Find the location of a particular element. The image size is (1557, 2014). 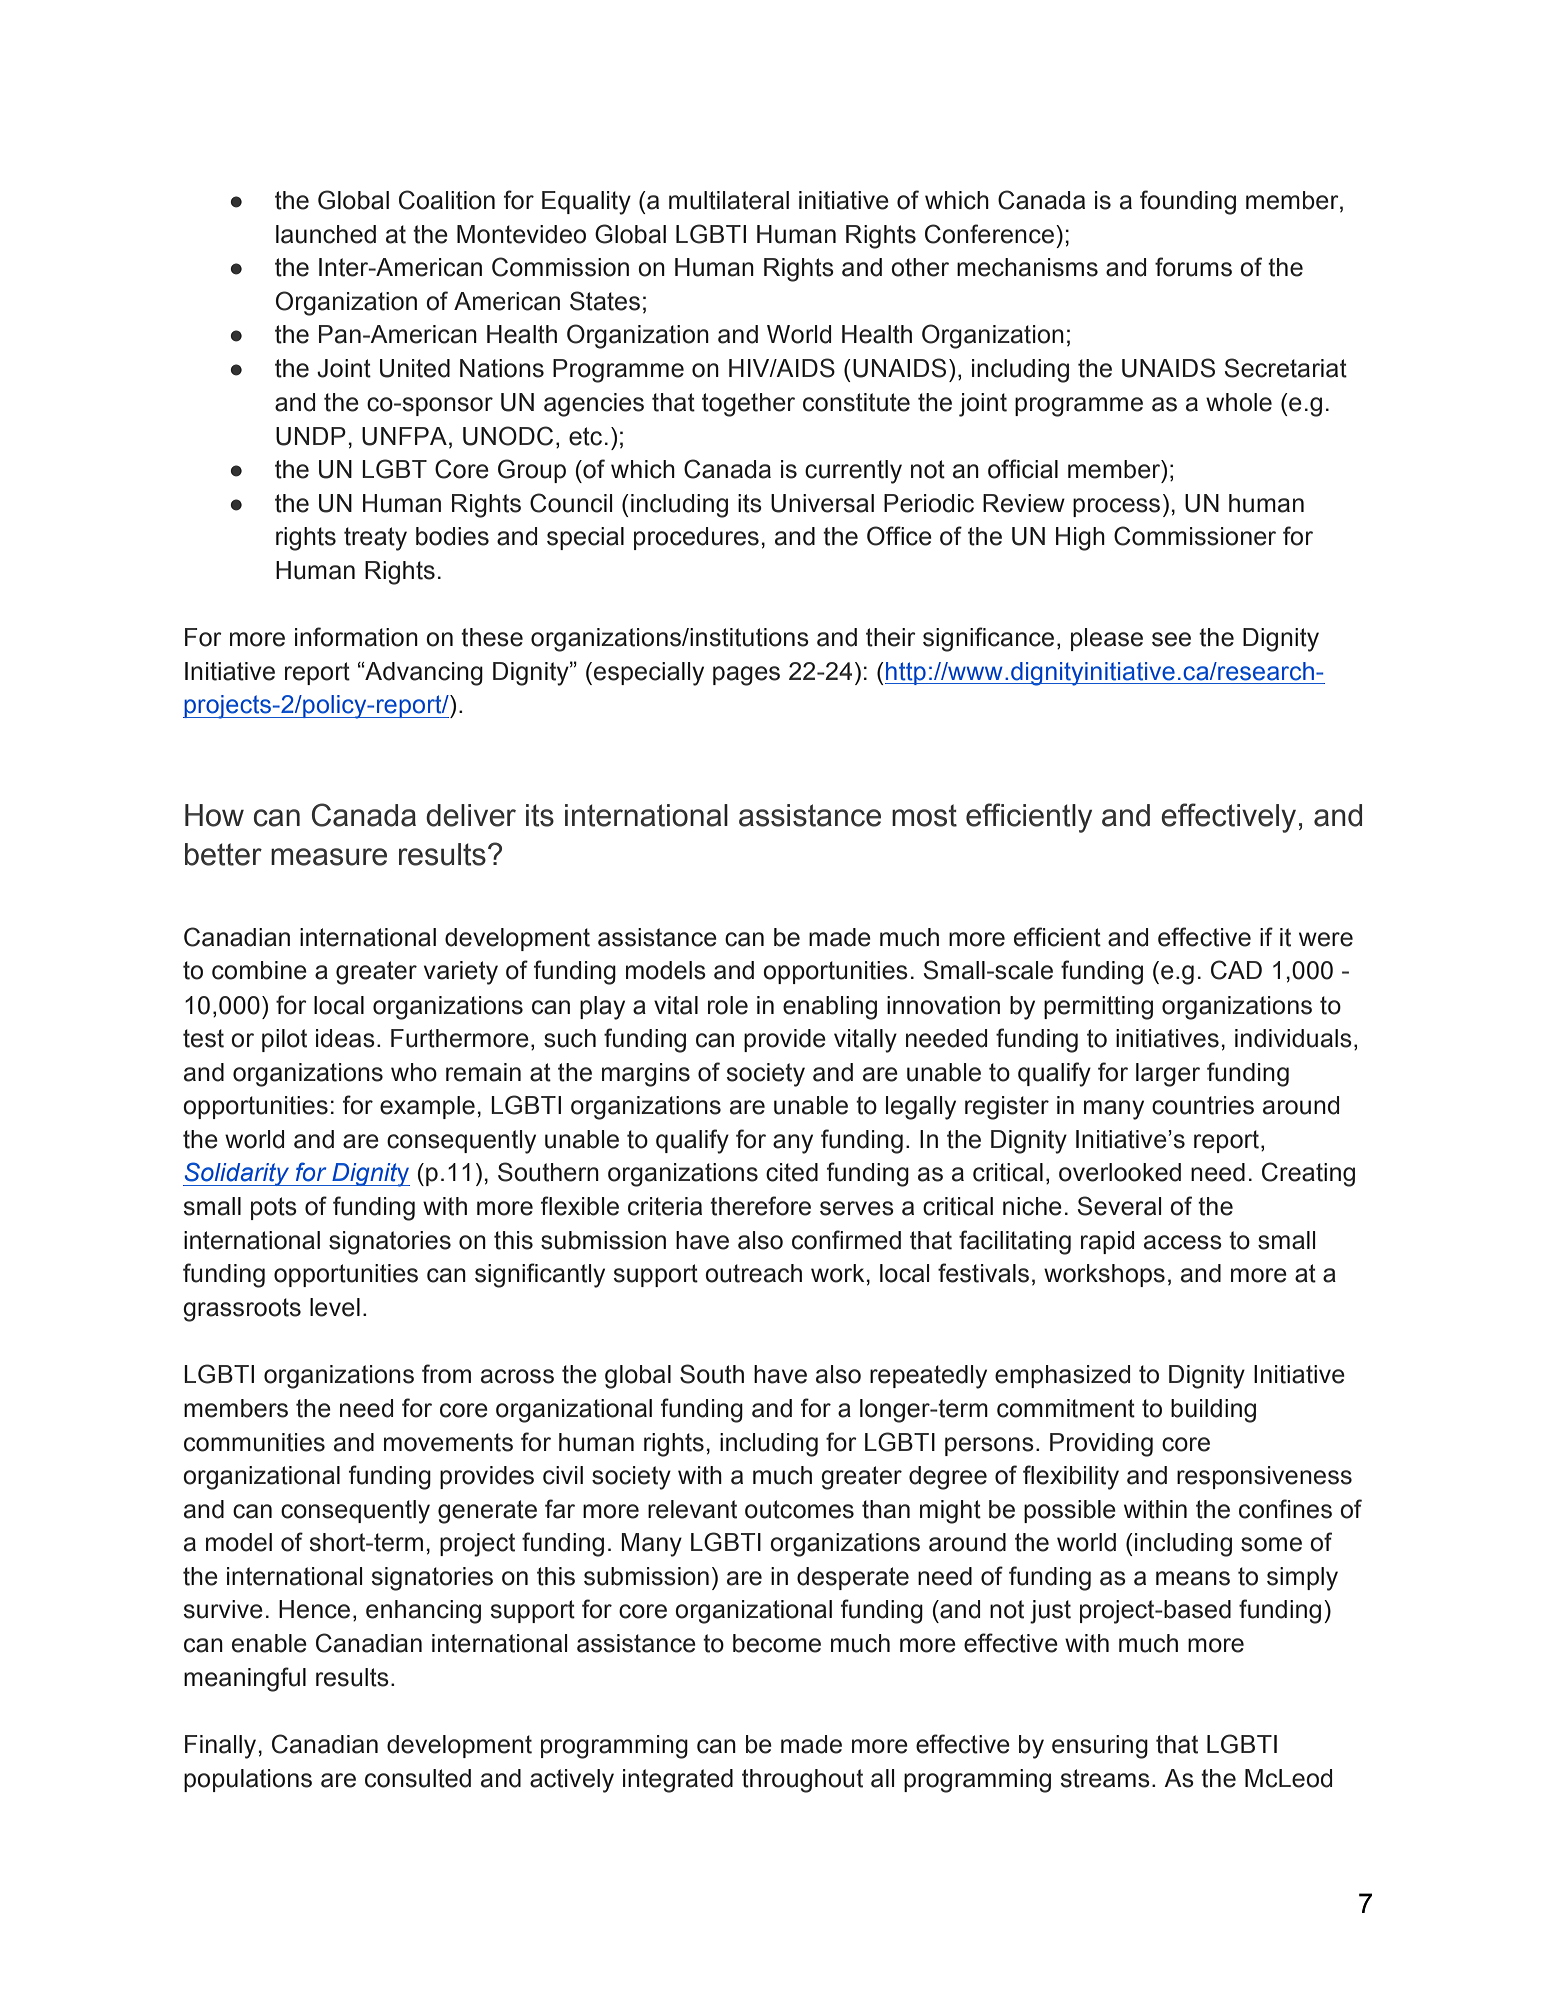

launched is located at coordinates (326, 234).
